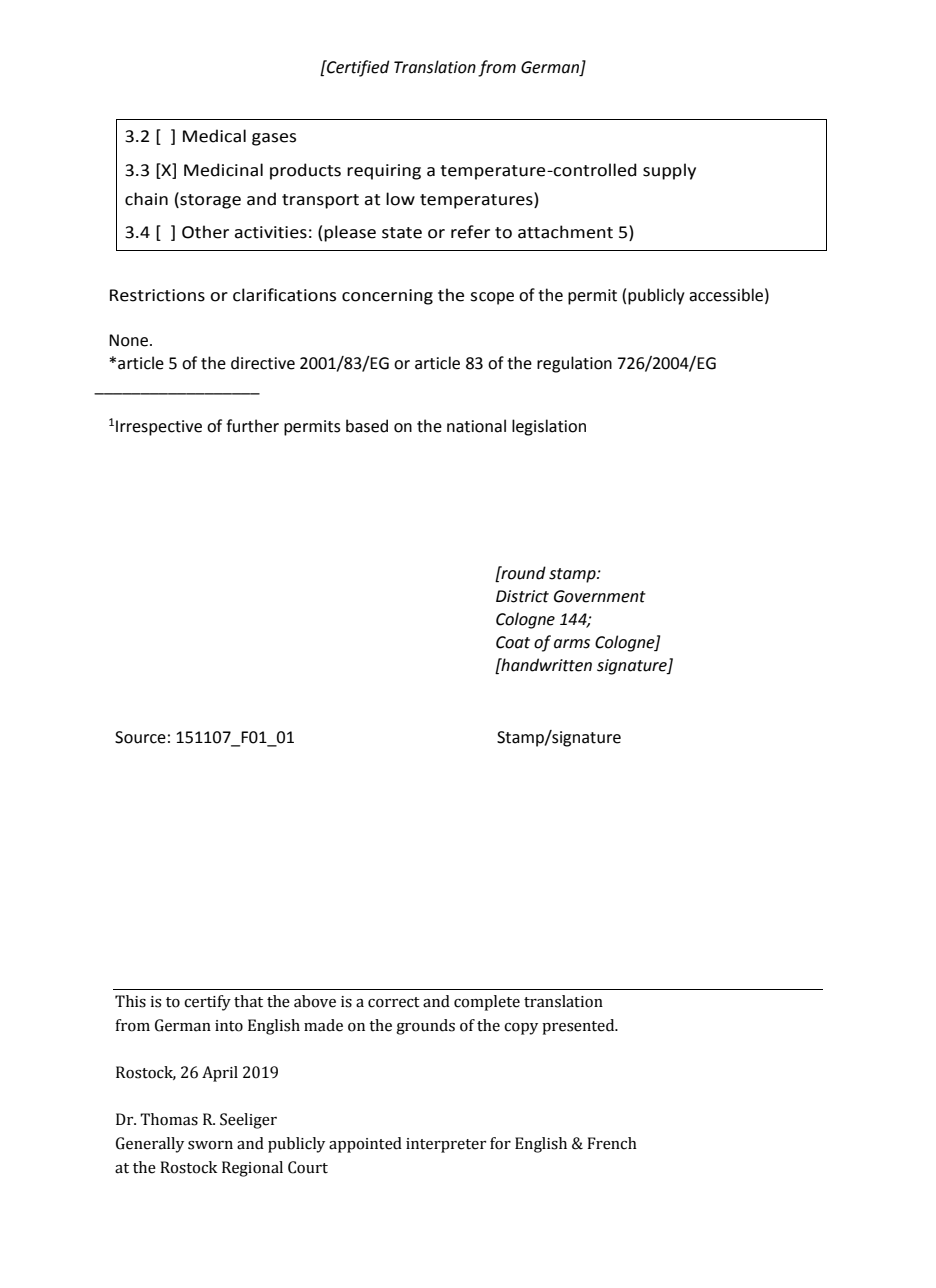 The height and width of the screenshot is (1288, 936). I want to click on Certified, so click(357, 68).
